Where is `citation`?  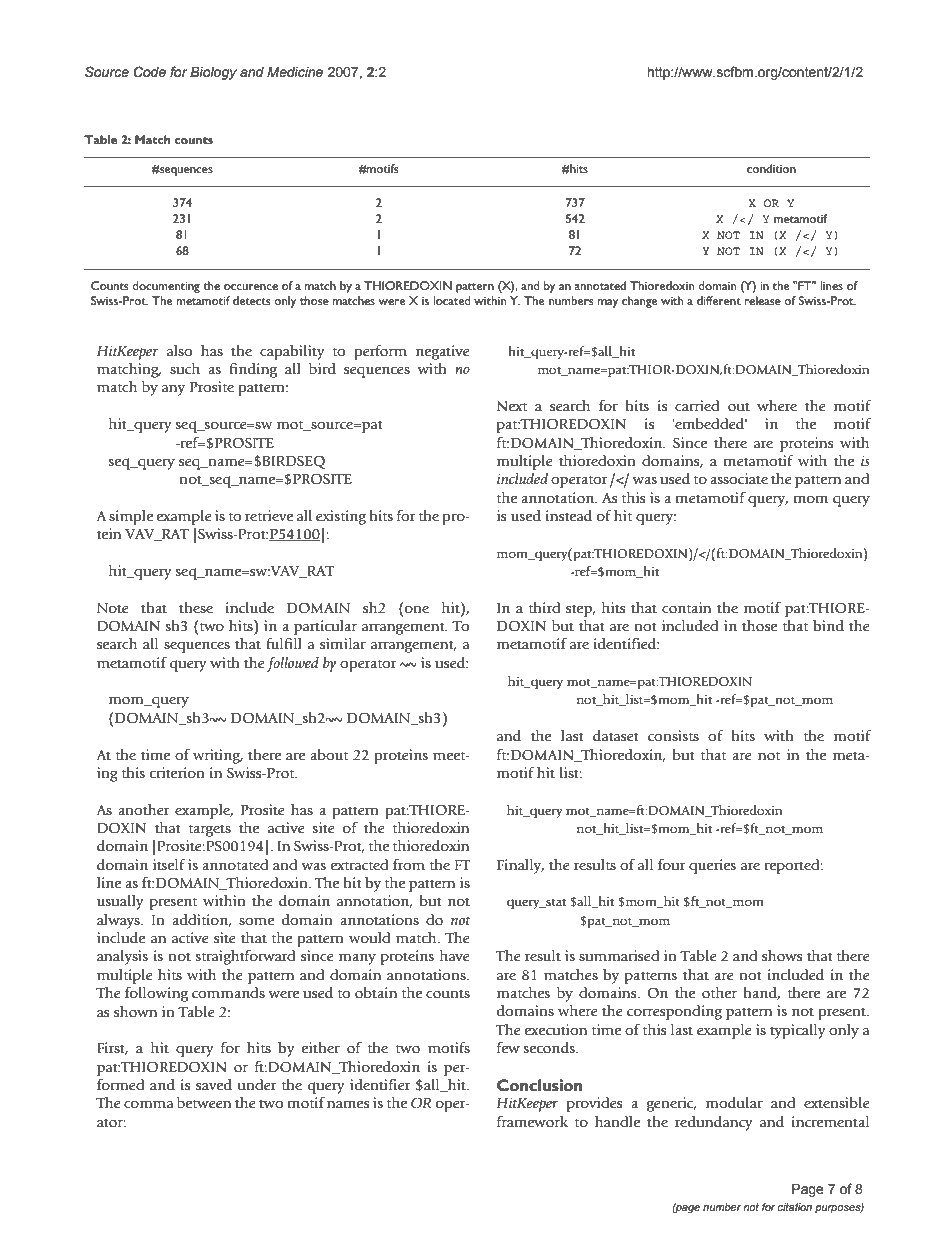
citation is located at coordinates (795, 1207).
